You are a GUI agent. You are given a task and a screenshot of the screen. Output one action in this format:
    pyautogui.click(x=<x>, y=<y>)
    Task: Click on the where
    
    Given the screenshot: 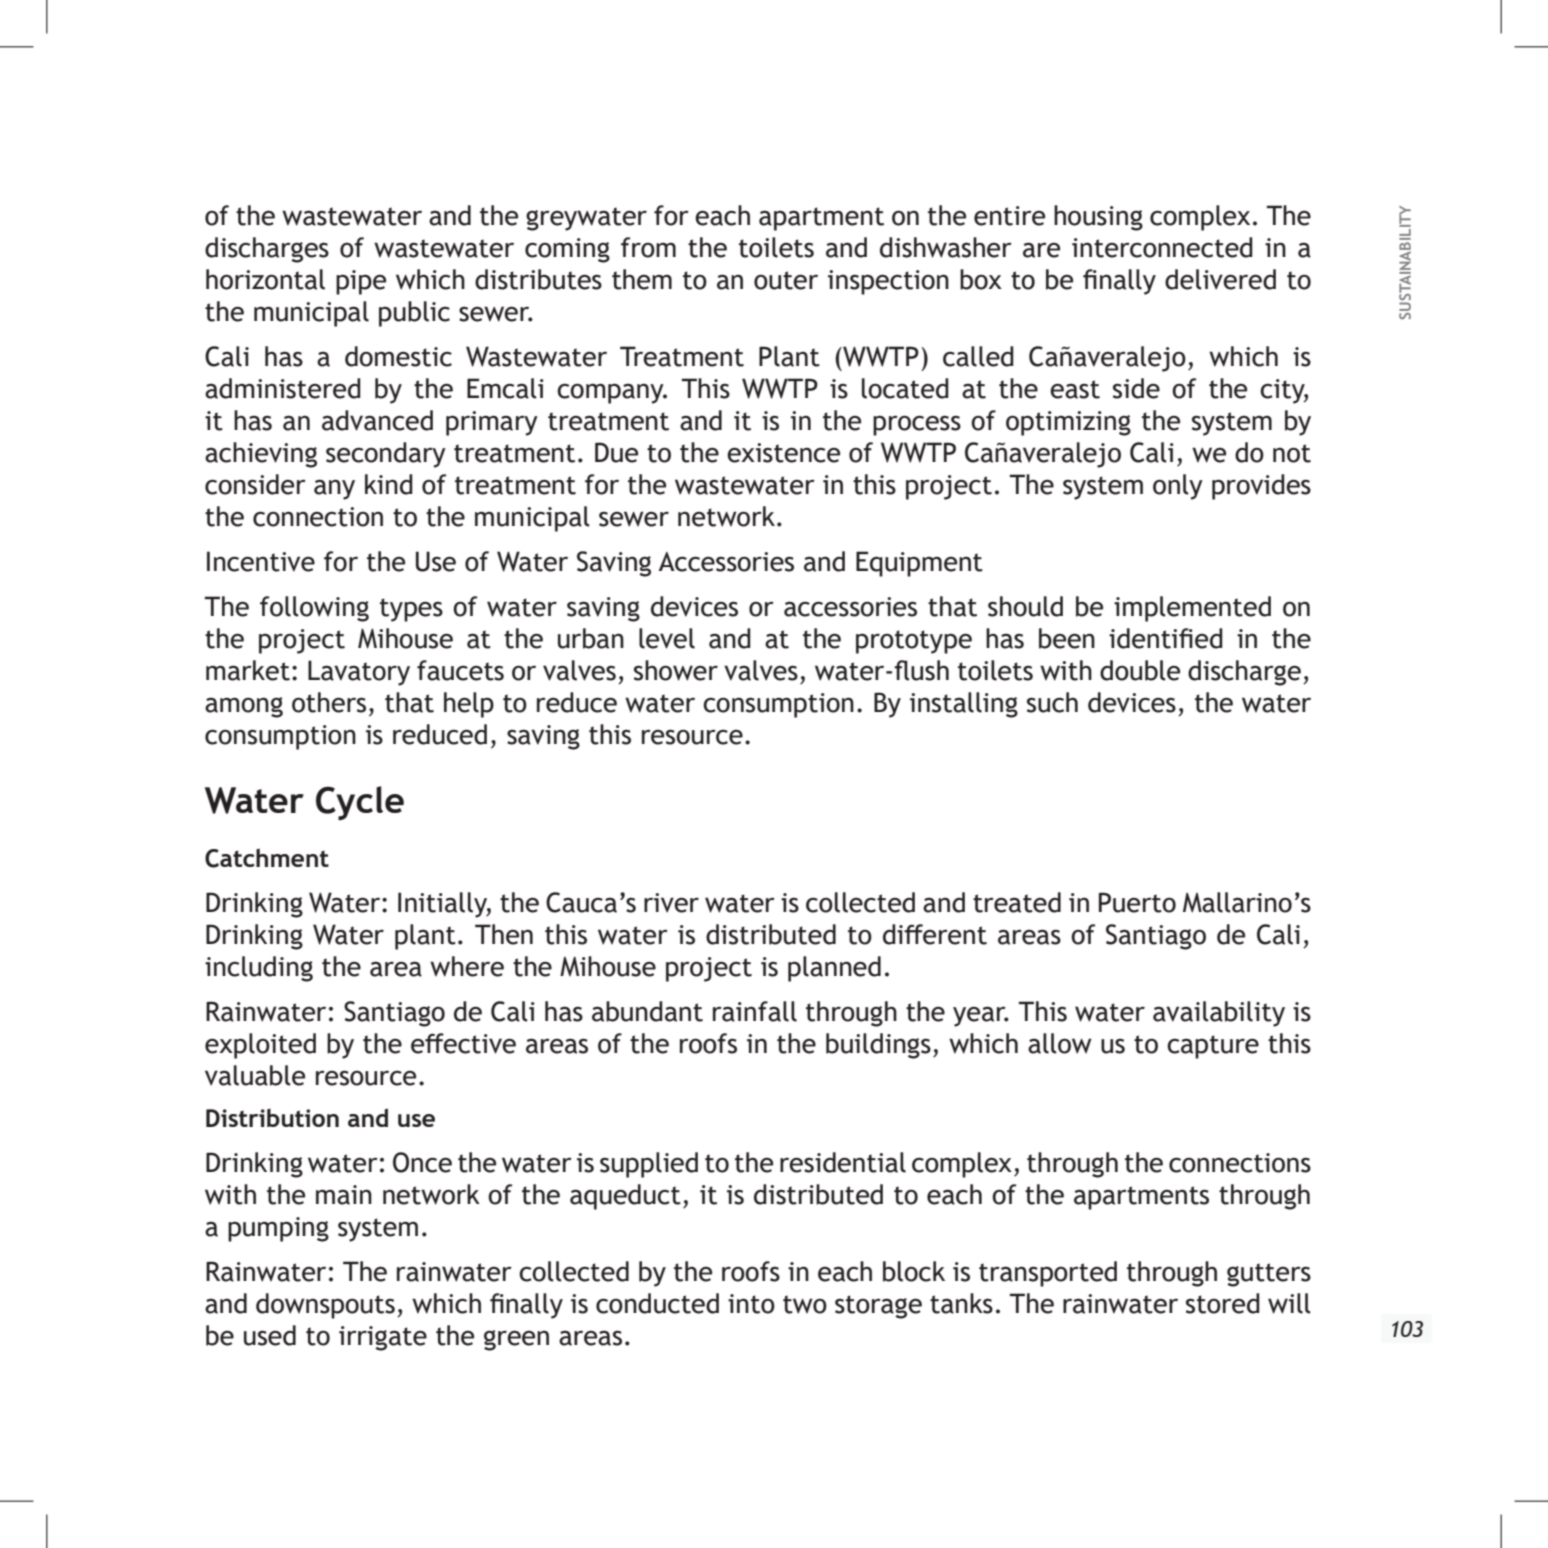 What is the action you would take?
    pyautogui.click(x=467, y=966)
